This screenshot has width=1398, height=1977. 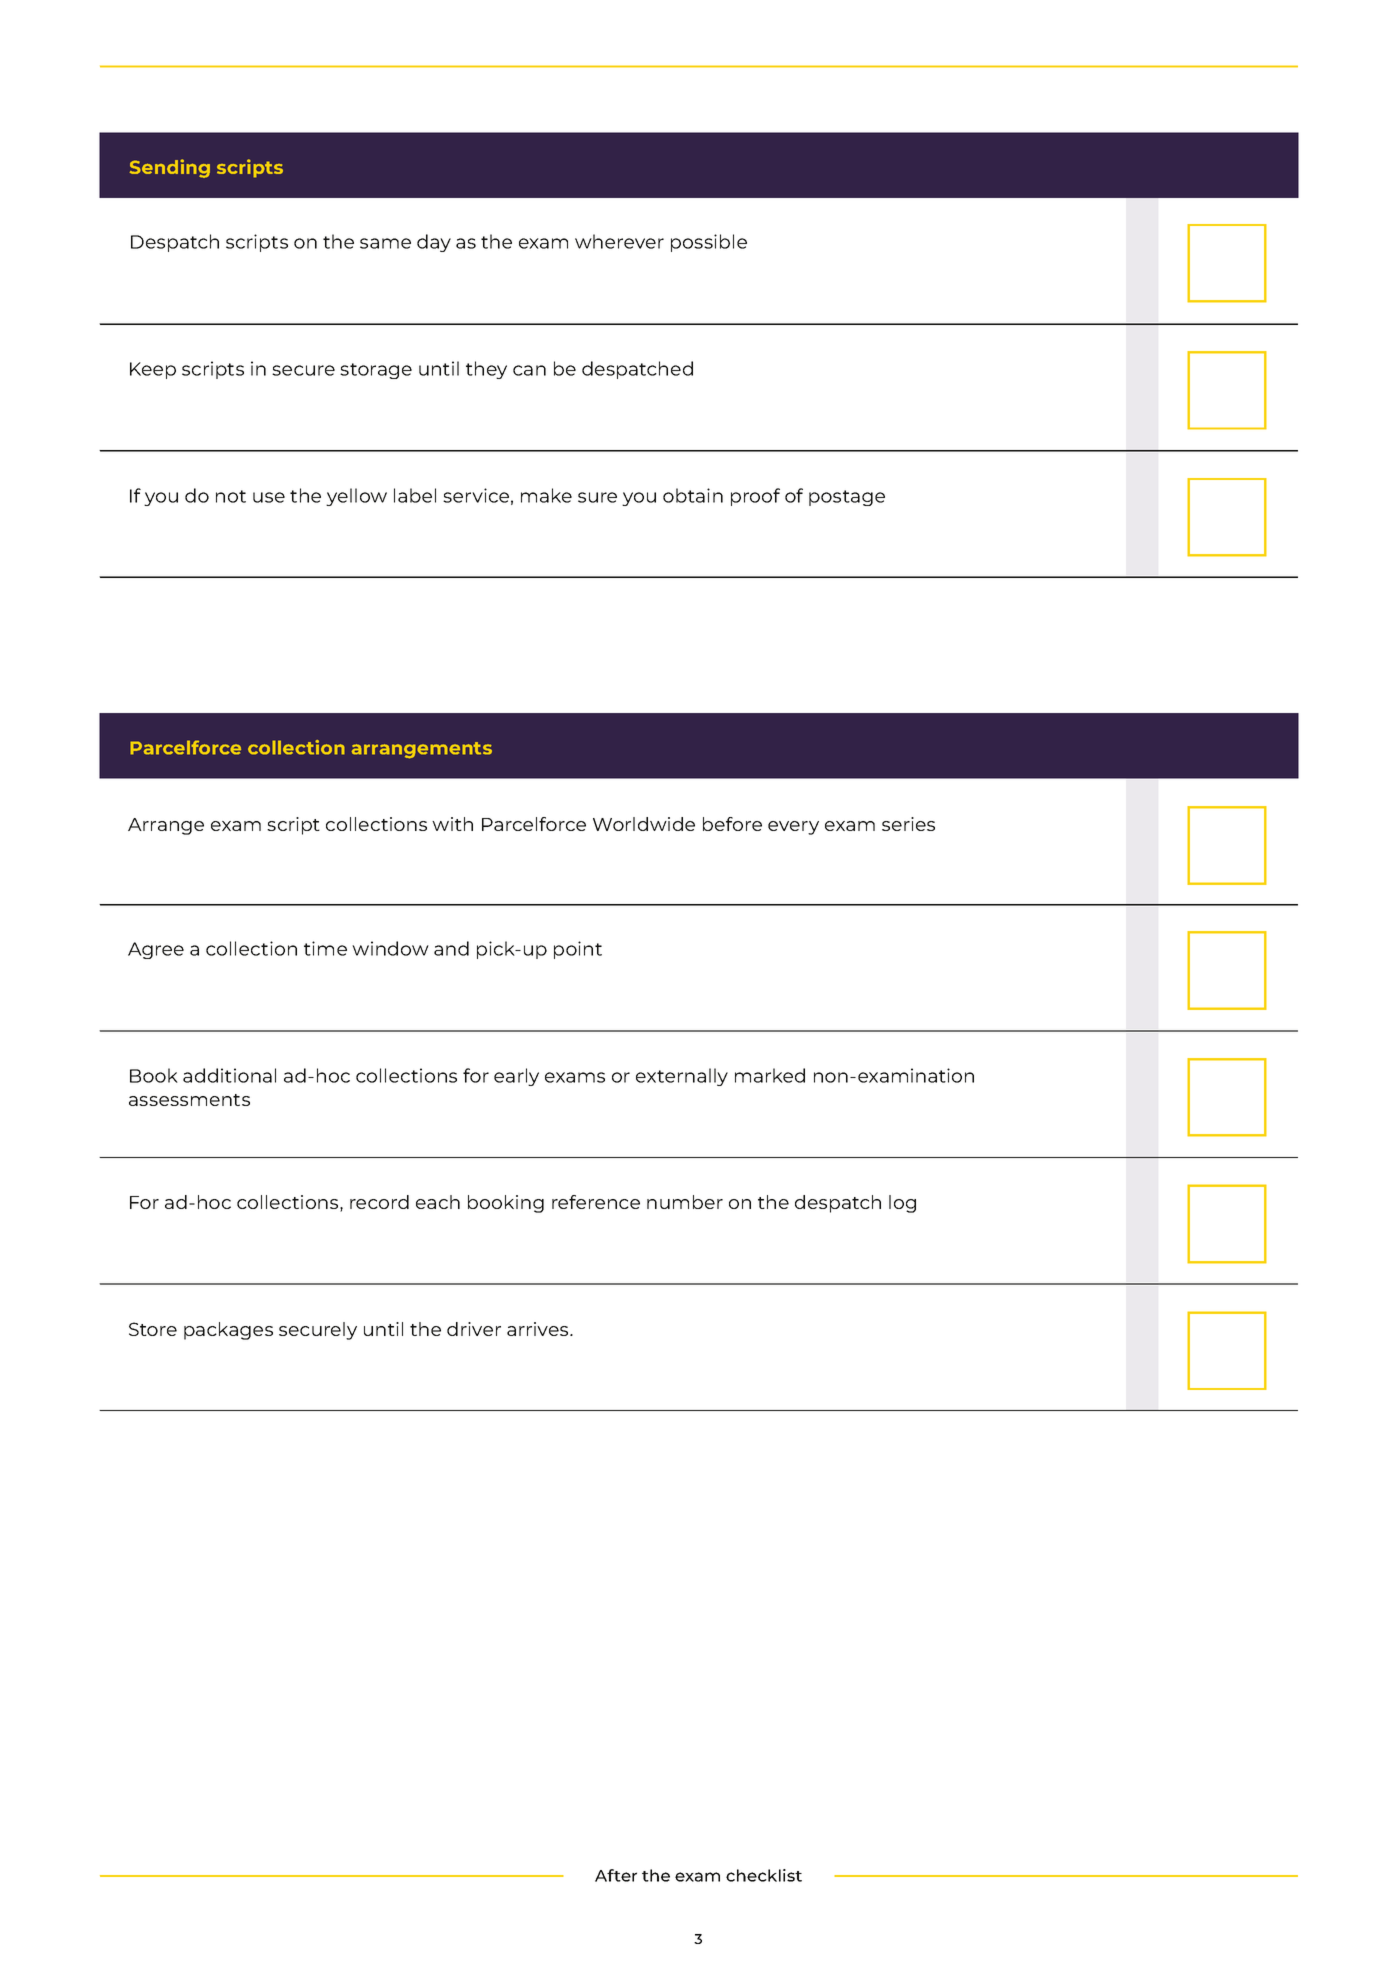 What do you see at coordinates (452, 824) in the screenshot?
I see `with` at bounding box center [452, 824].
